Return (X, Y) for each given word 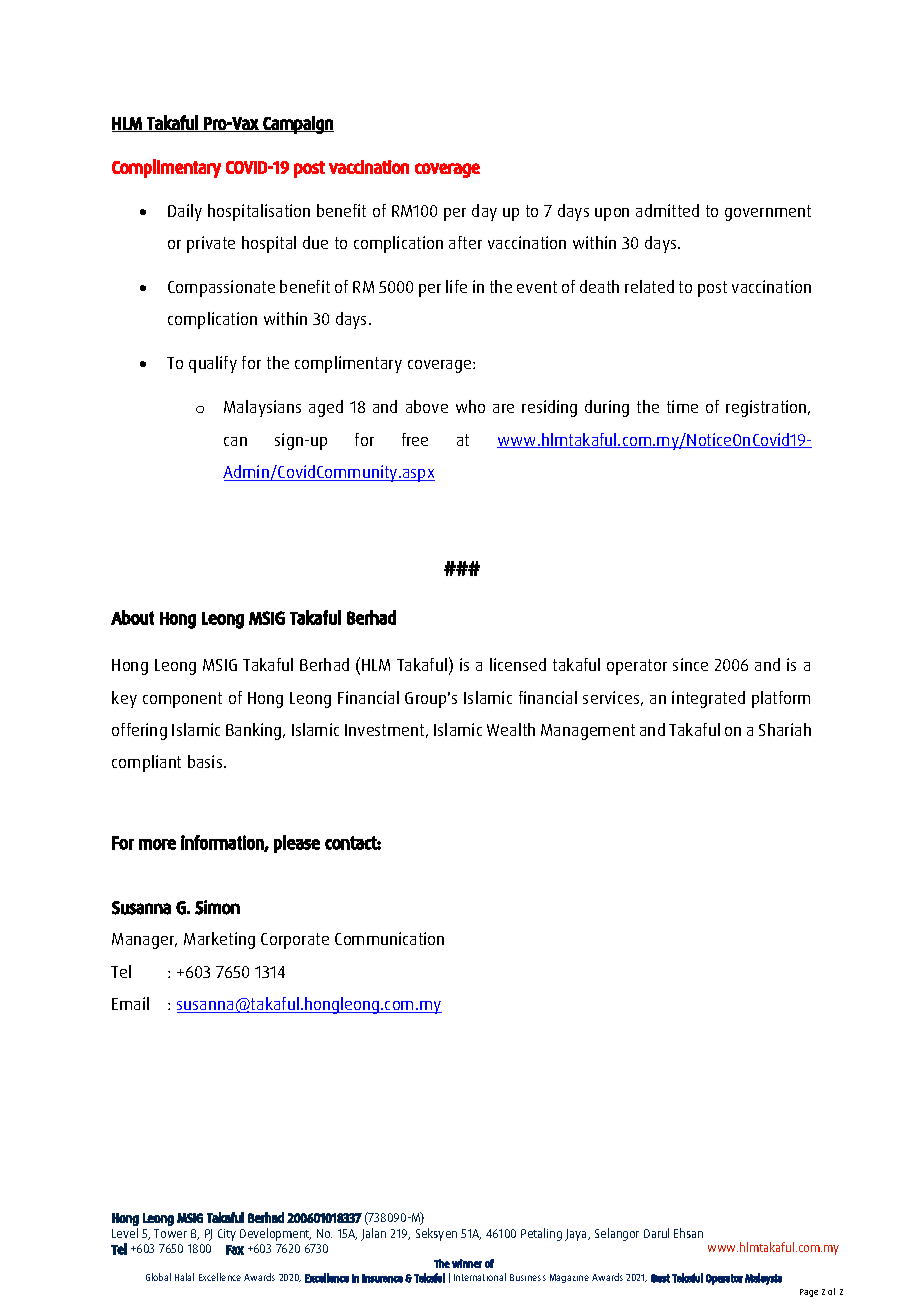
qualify (213, 364)
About (132, 617)
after (465, 242)
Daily (185, 212)
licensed (518, 664)
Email (130, 1003)
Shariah (785, 729)
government (768, 213)
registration (767, 408)
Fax (235, 1250)
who (470, 406)
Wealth (511, 729)
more (157, 844)
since (690, 664)
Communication (389, 938)
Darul (656, 1233)
